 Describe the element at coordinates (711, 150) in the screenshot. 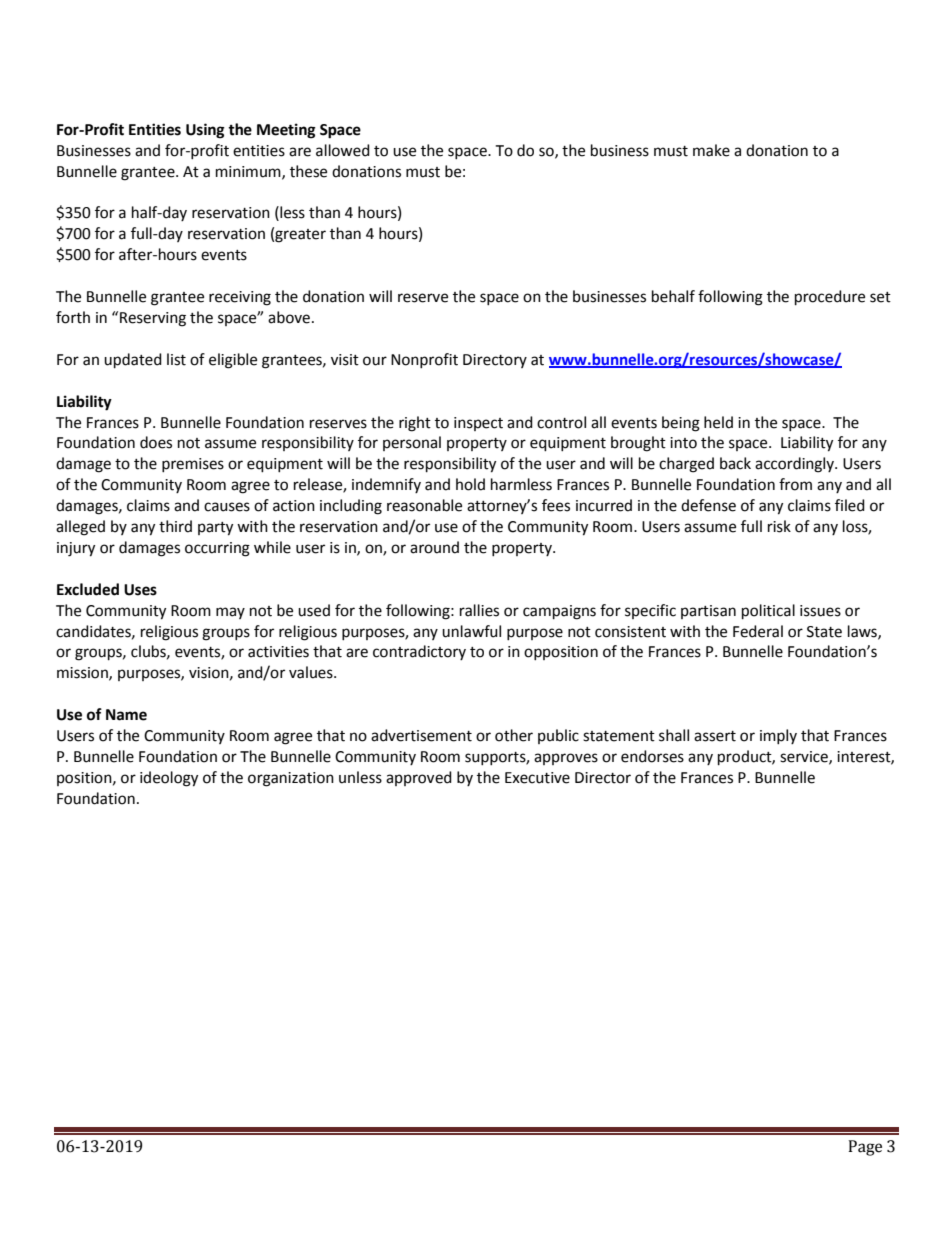

I see `make` at that location.
